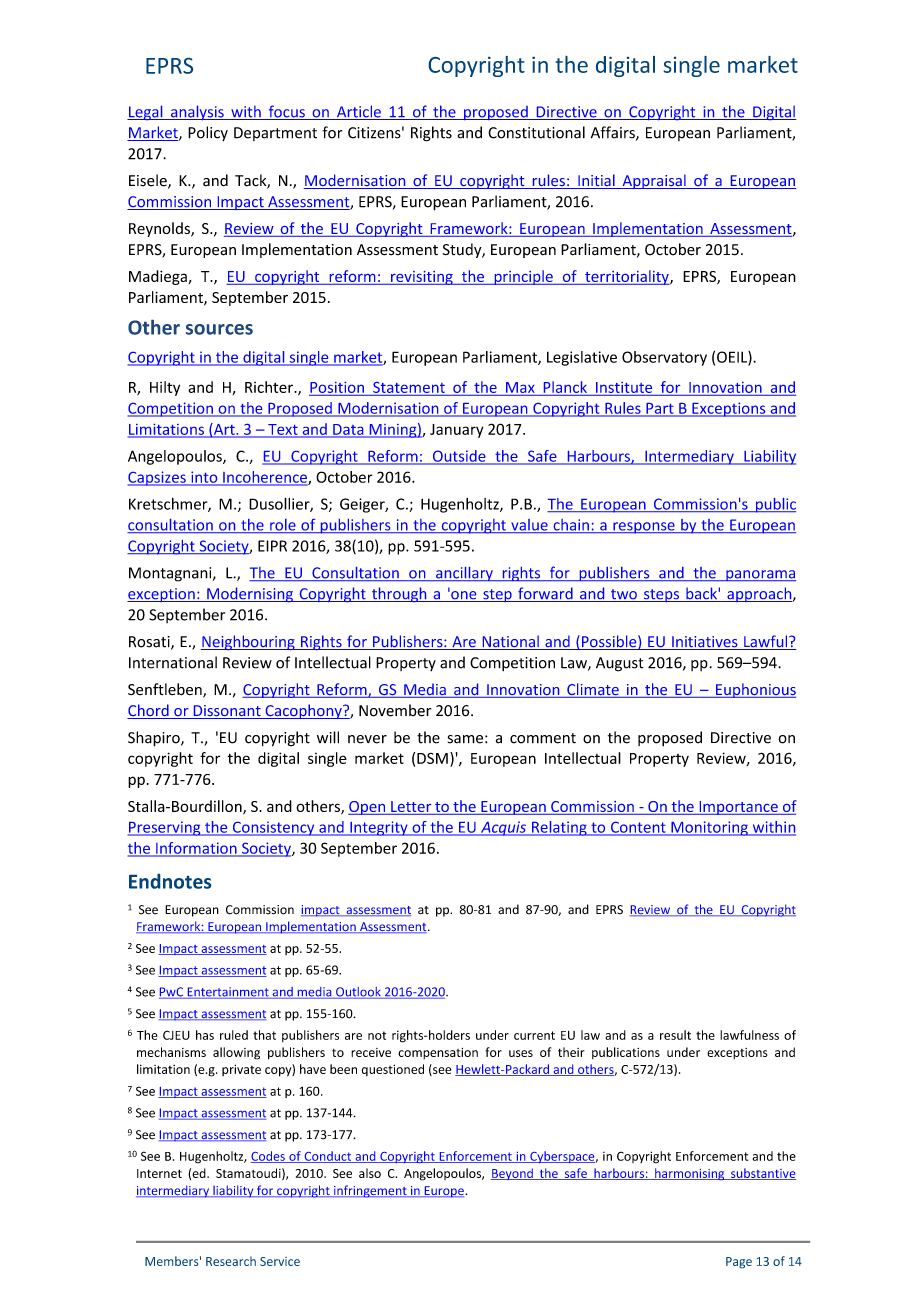  Describe the element at coordinates (513, 1174) in the page. I see `Beyond` at that location.
